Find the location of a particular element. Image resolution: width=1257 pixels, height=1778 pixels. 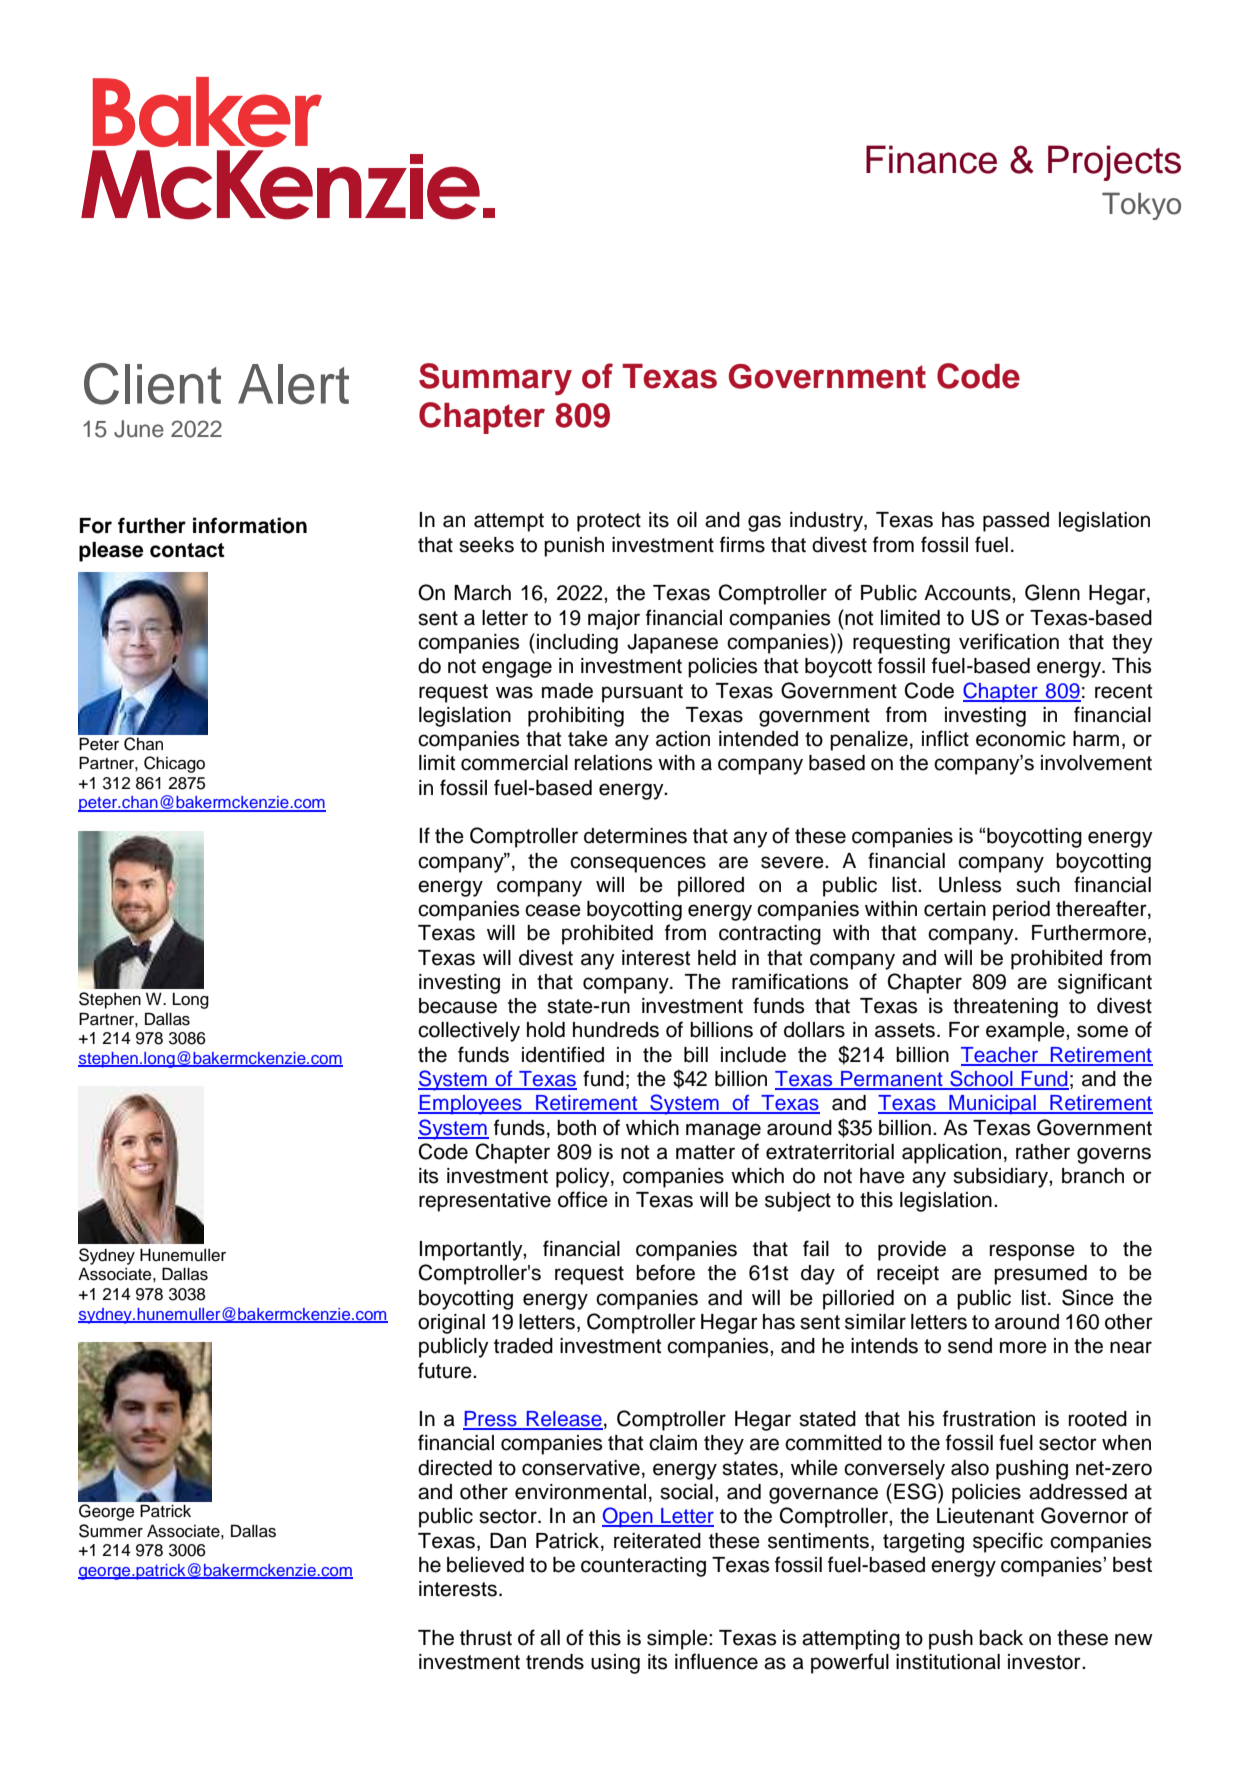

Finance is located at coordinates (931, 159).
